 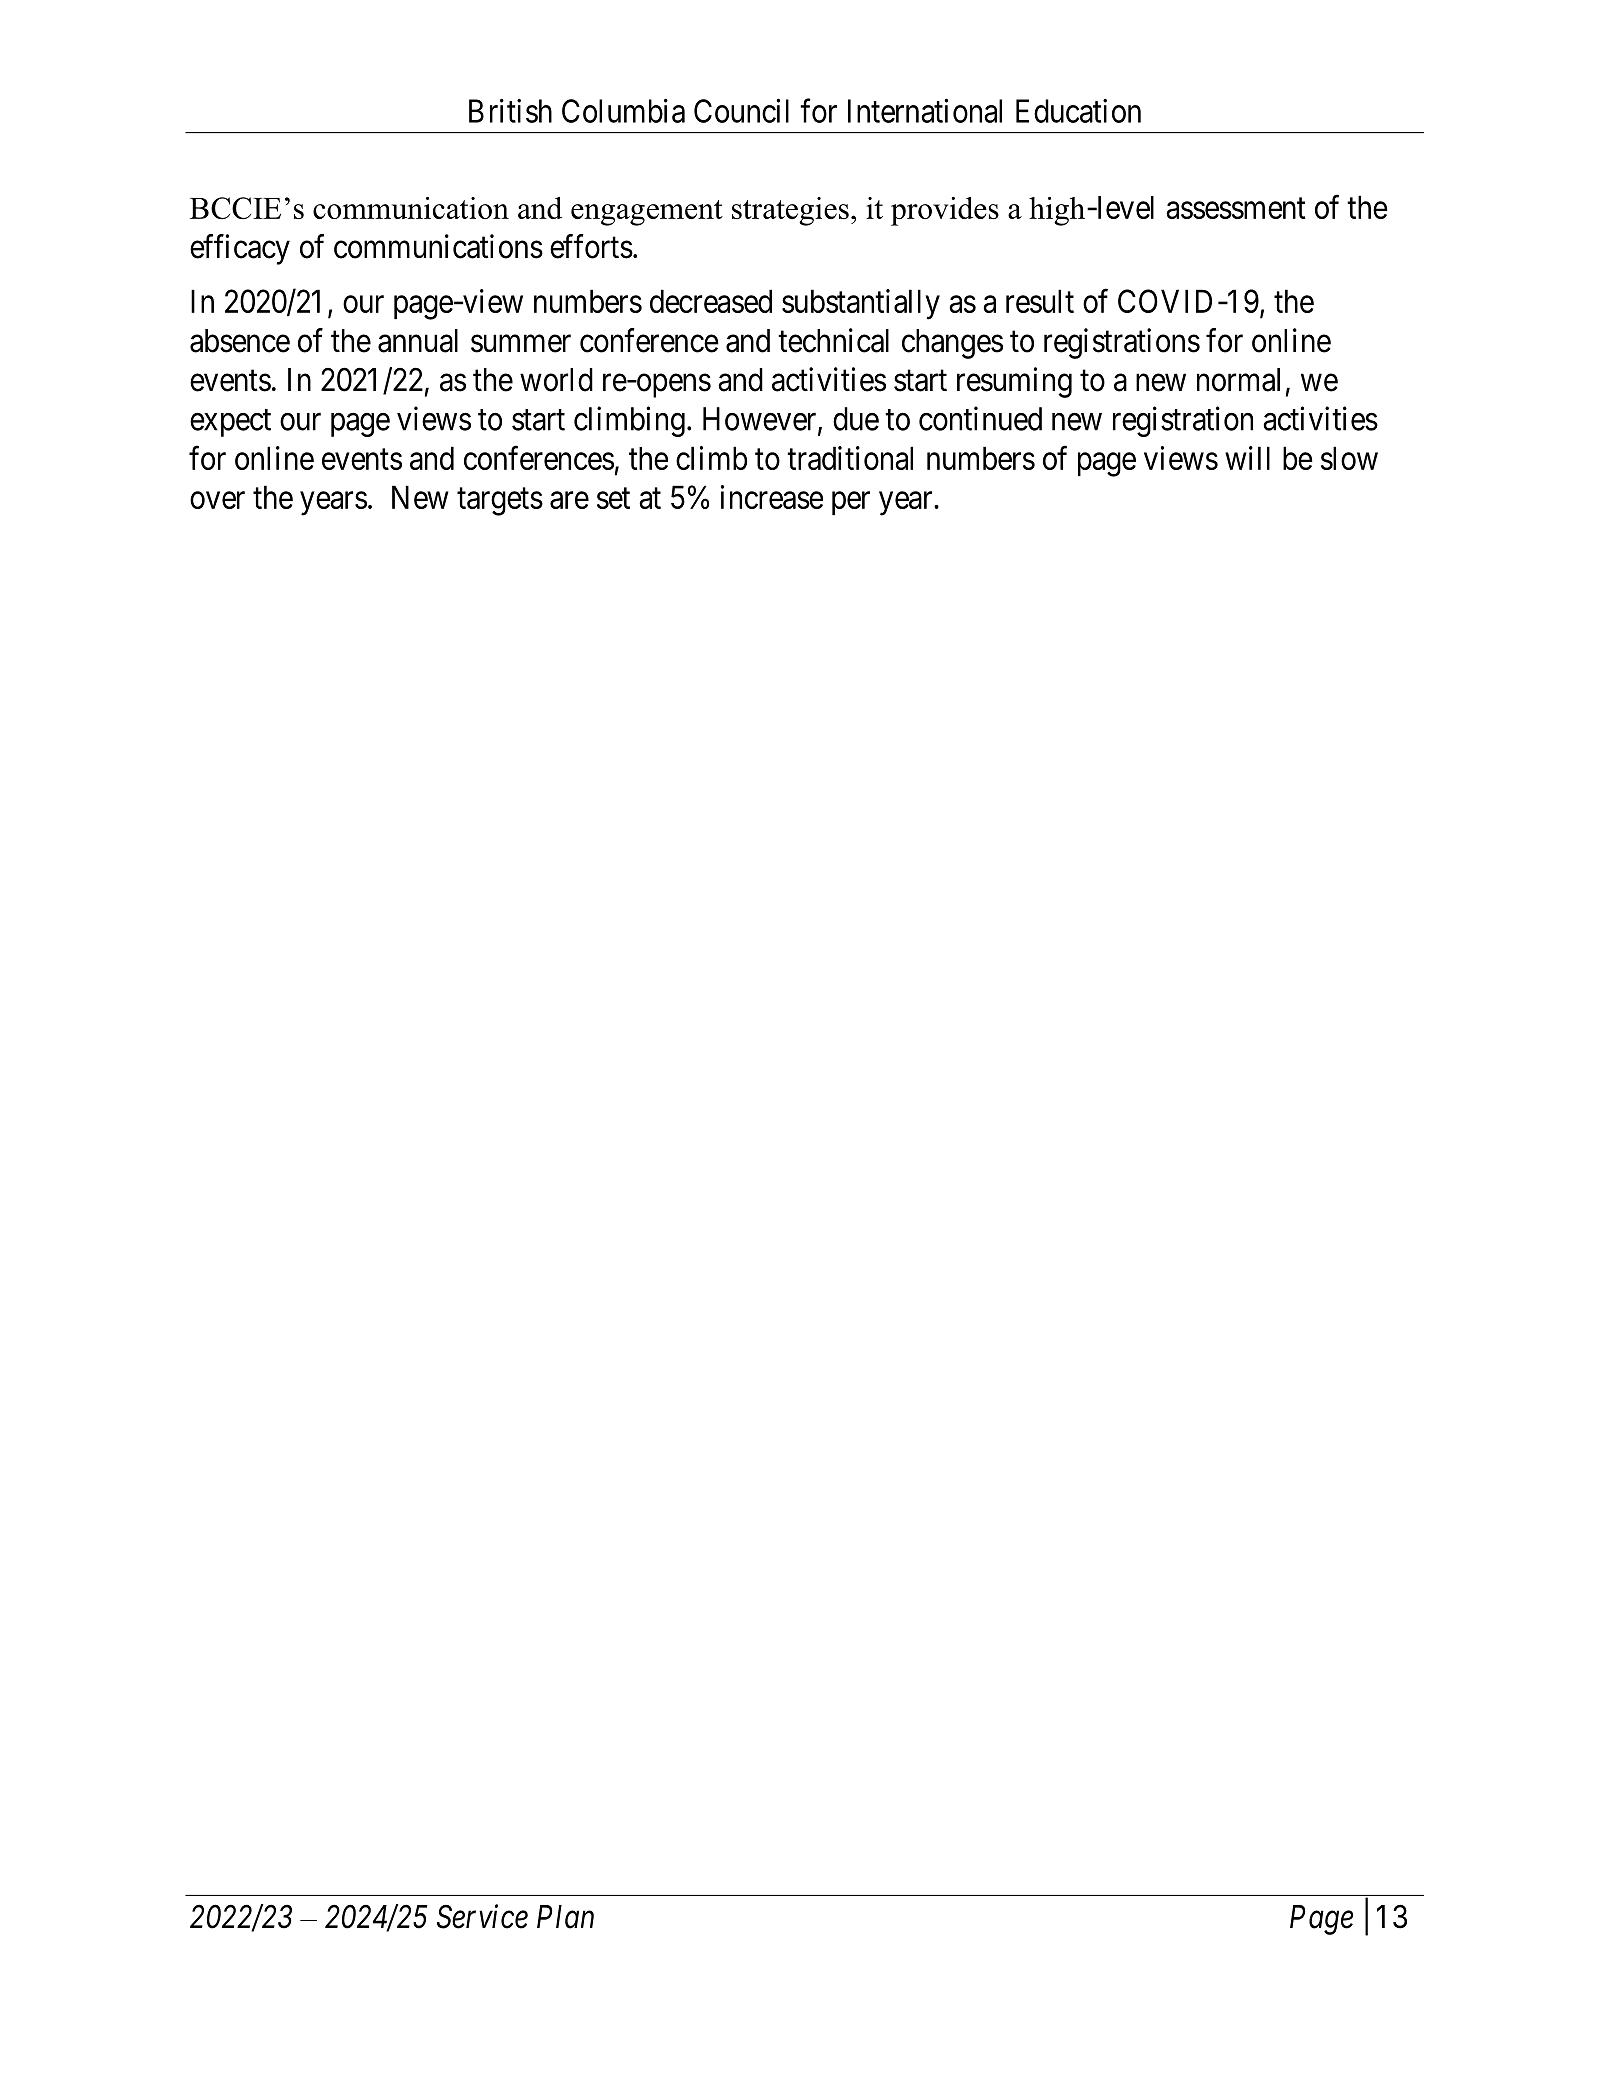 I want to click on However, so click(x=761, y=420).
